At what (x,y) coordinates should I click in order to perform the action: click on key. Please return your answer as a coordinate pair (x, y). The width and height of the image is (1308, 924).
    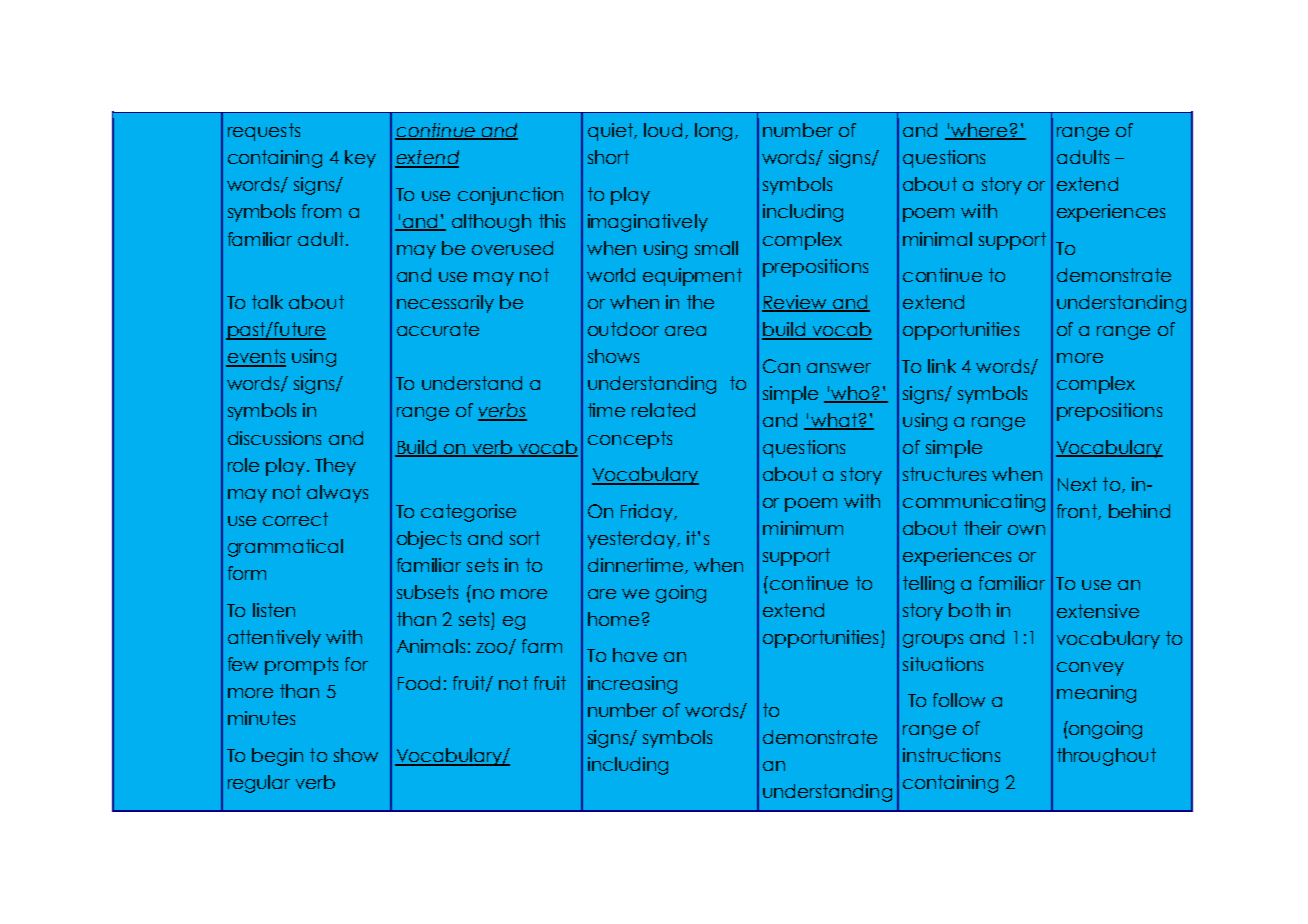
    Looking at the image, I should click on (360, 159).
